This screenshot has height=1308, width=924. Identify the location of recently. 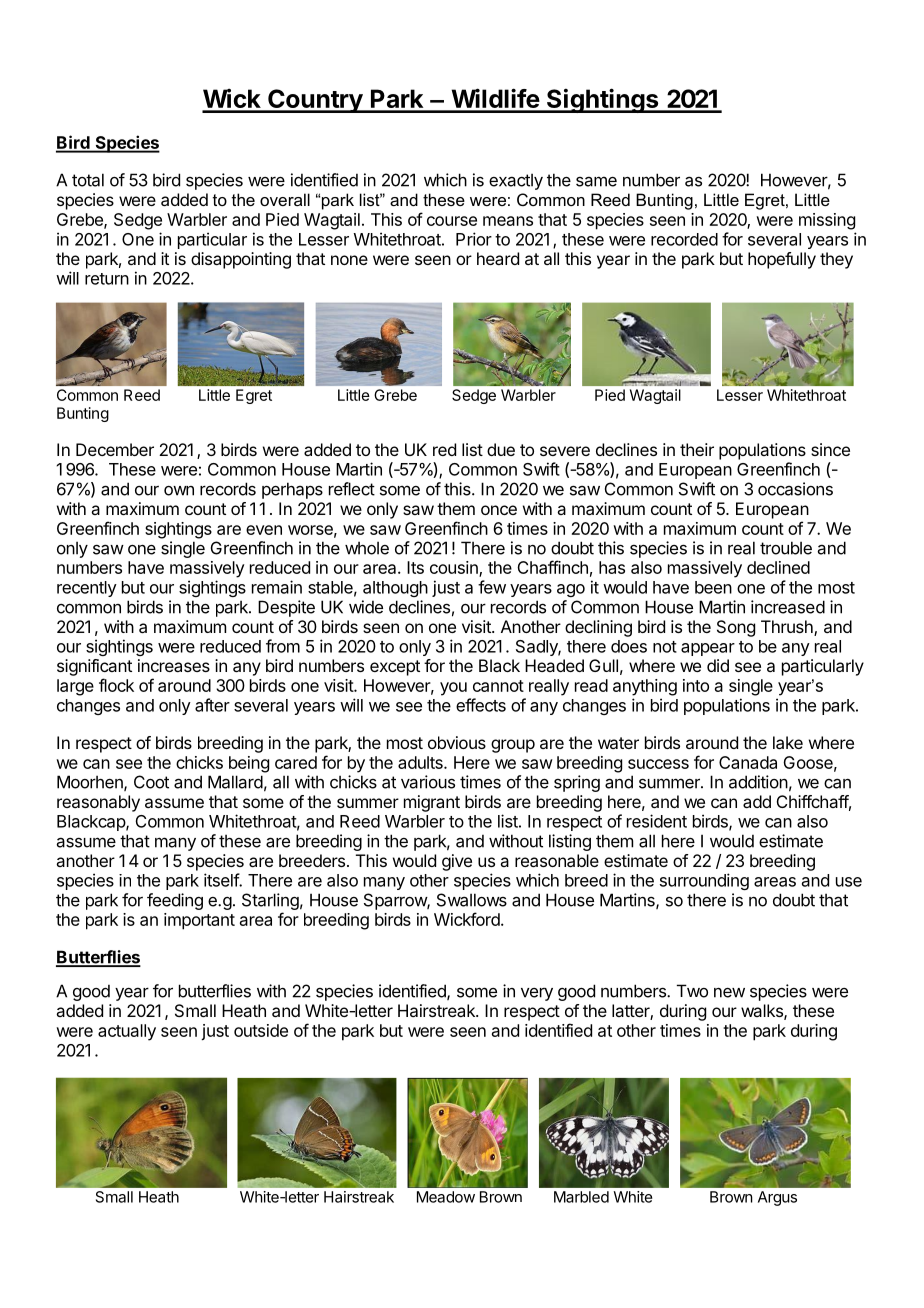
(87, 589).
